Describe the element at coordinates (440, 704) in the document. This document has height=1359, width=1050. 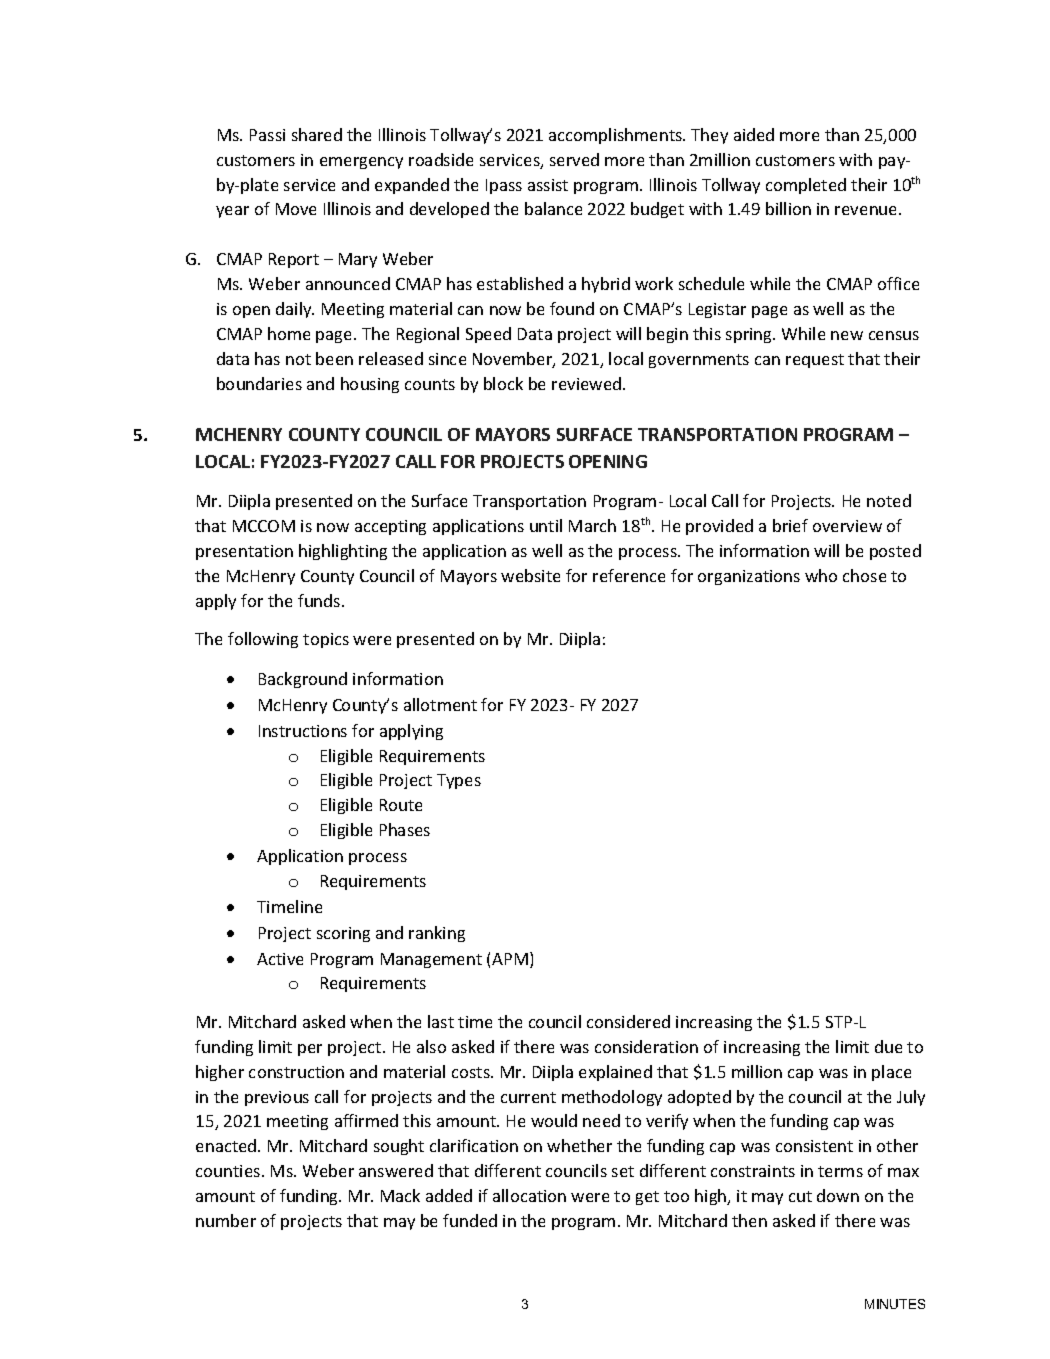
I see `allotment` at that location.
